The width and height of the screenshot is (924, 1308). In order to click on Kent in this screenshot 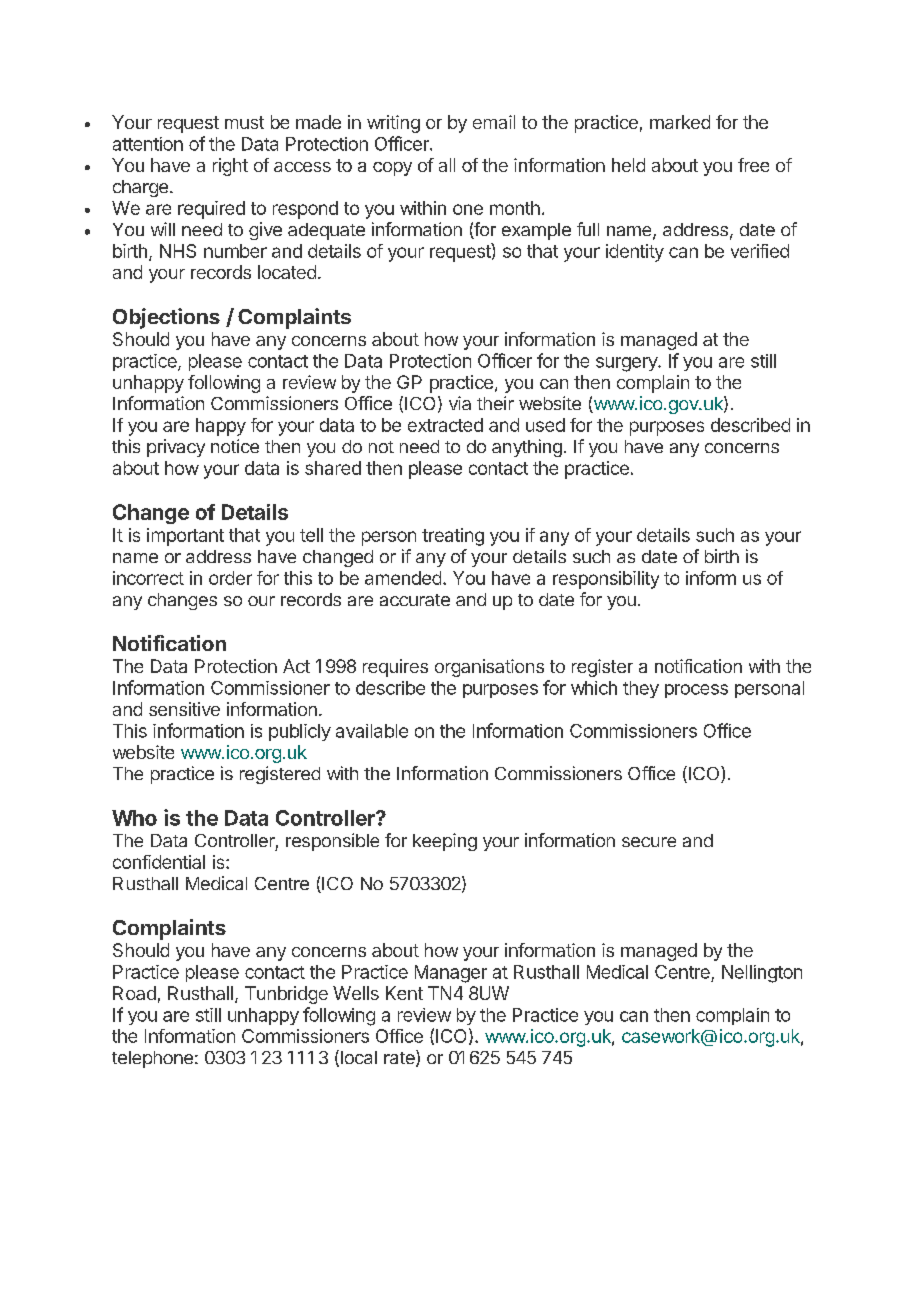, I will do `click(404, 993)`.
